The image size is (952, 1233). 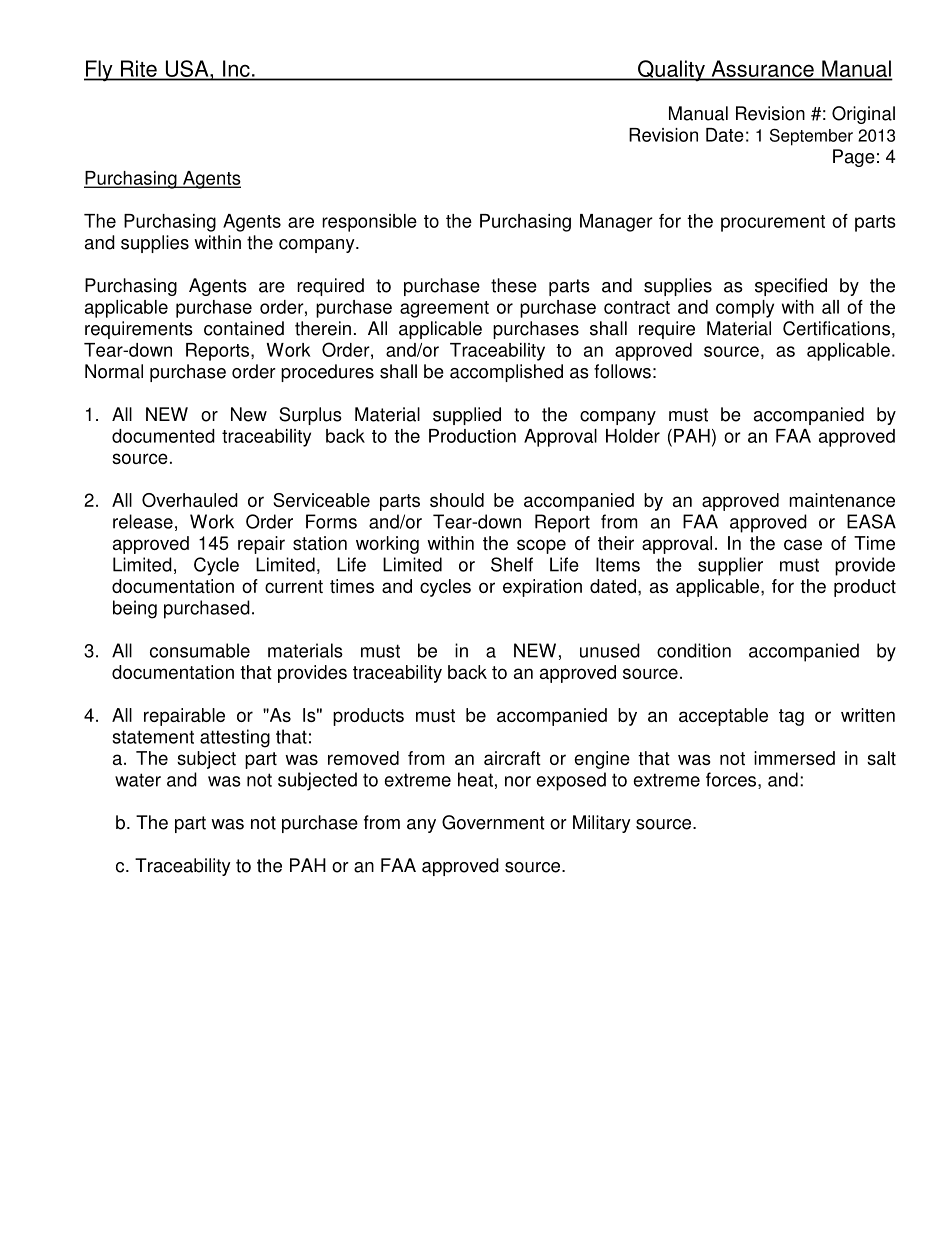 What do you see at coordinates (143, 521) in the screenshot?
I see `release` at bounding box center [143, 521].
